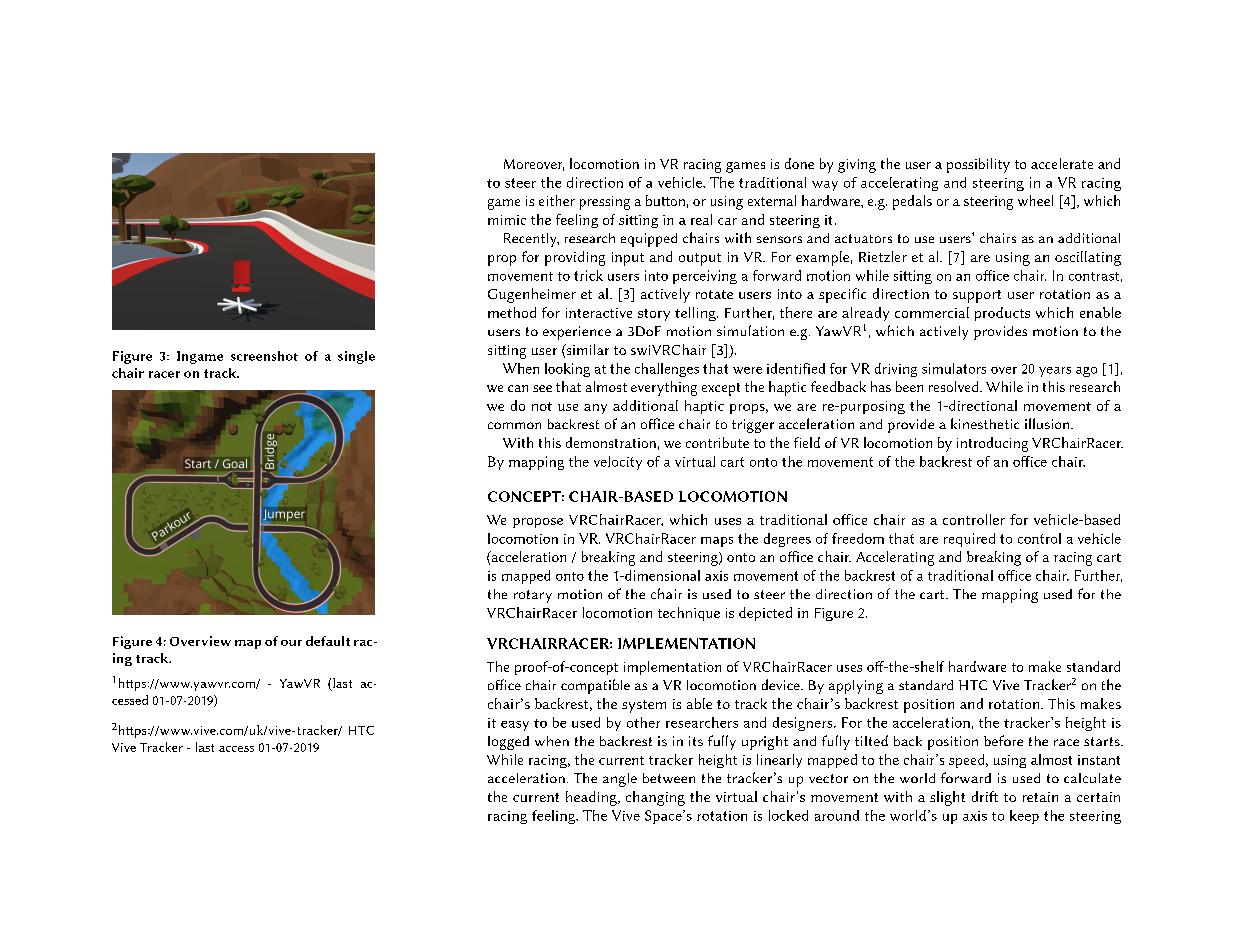  What do you see at coordinates (356, 357) in the screenshot?
I see `single` at bounding box center [356, 357].
